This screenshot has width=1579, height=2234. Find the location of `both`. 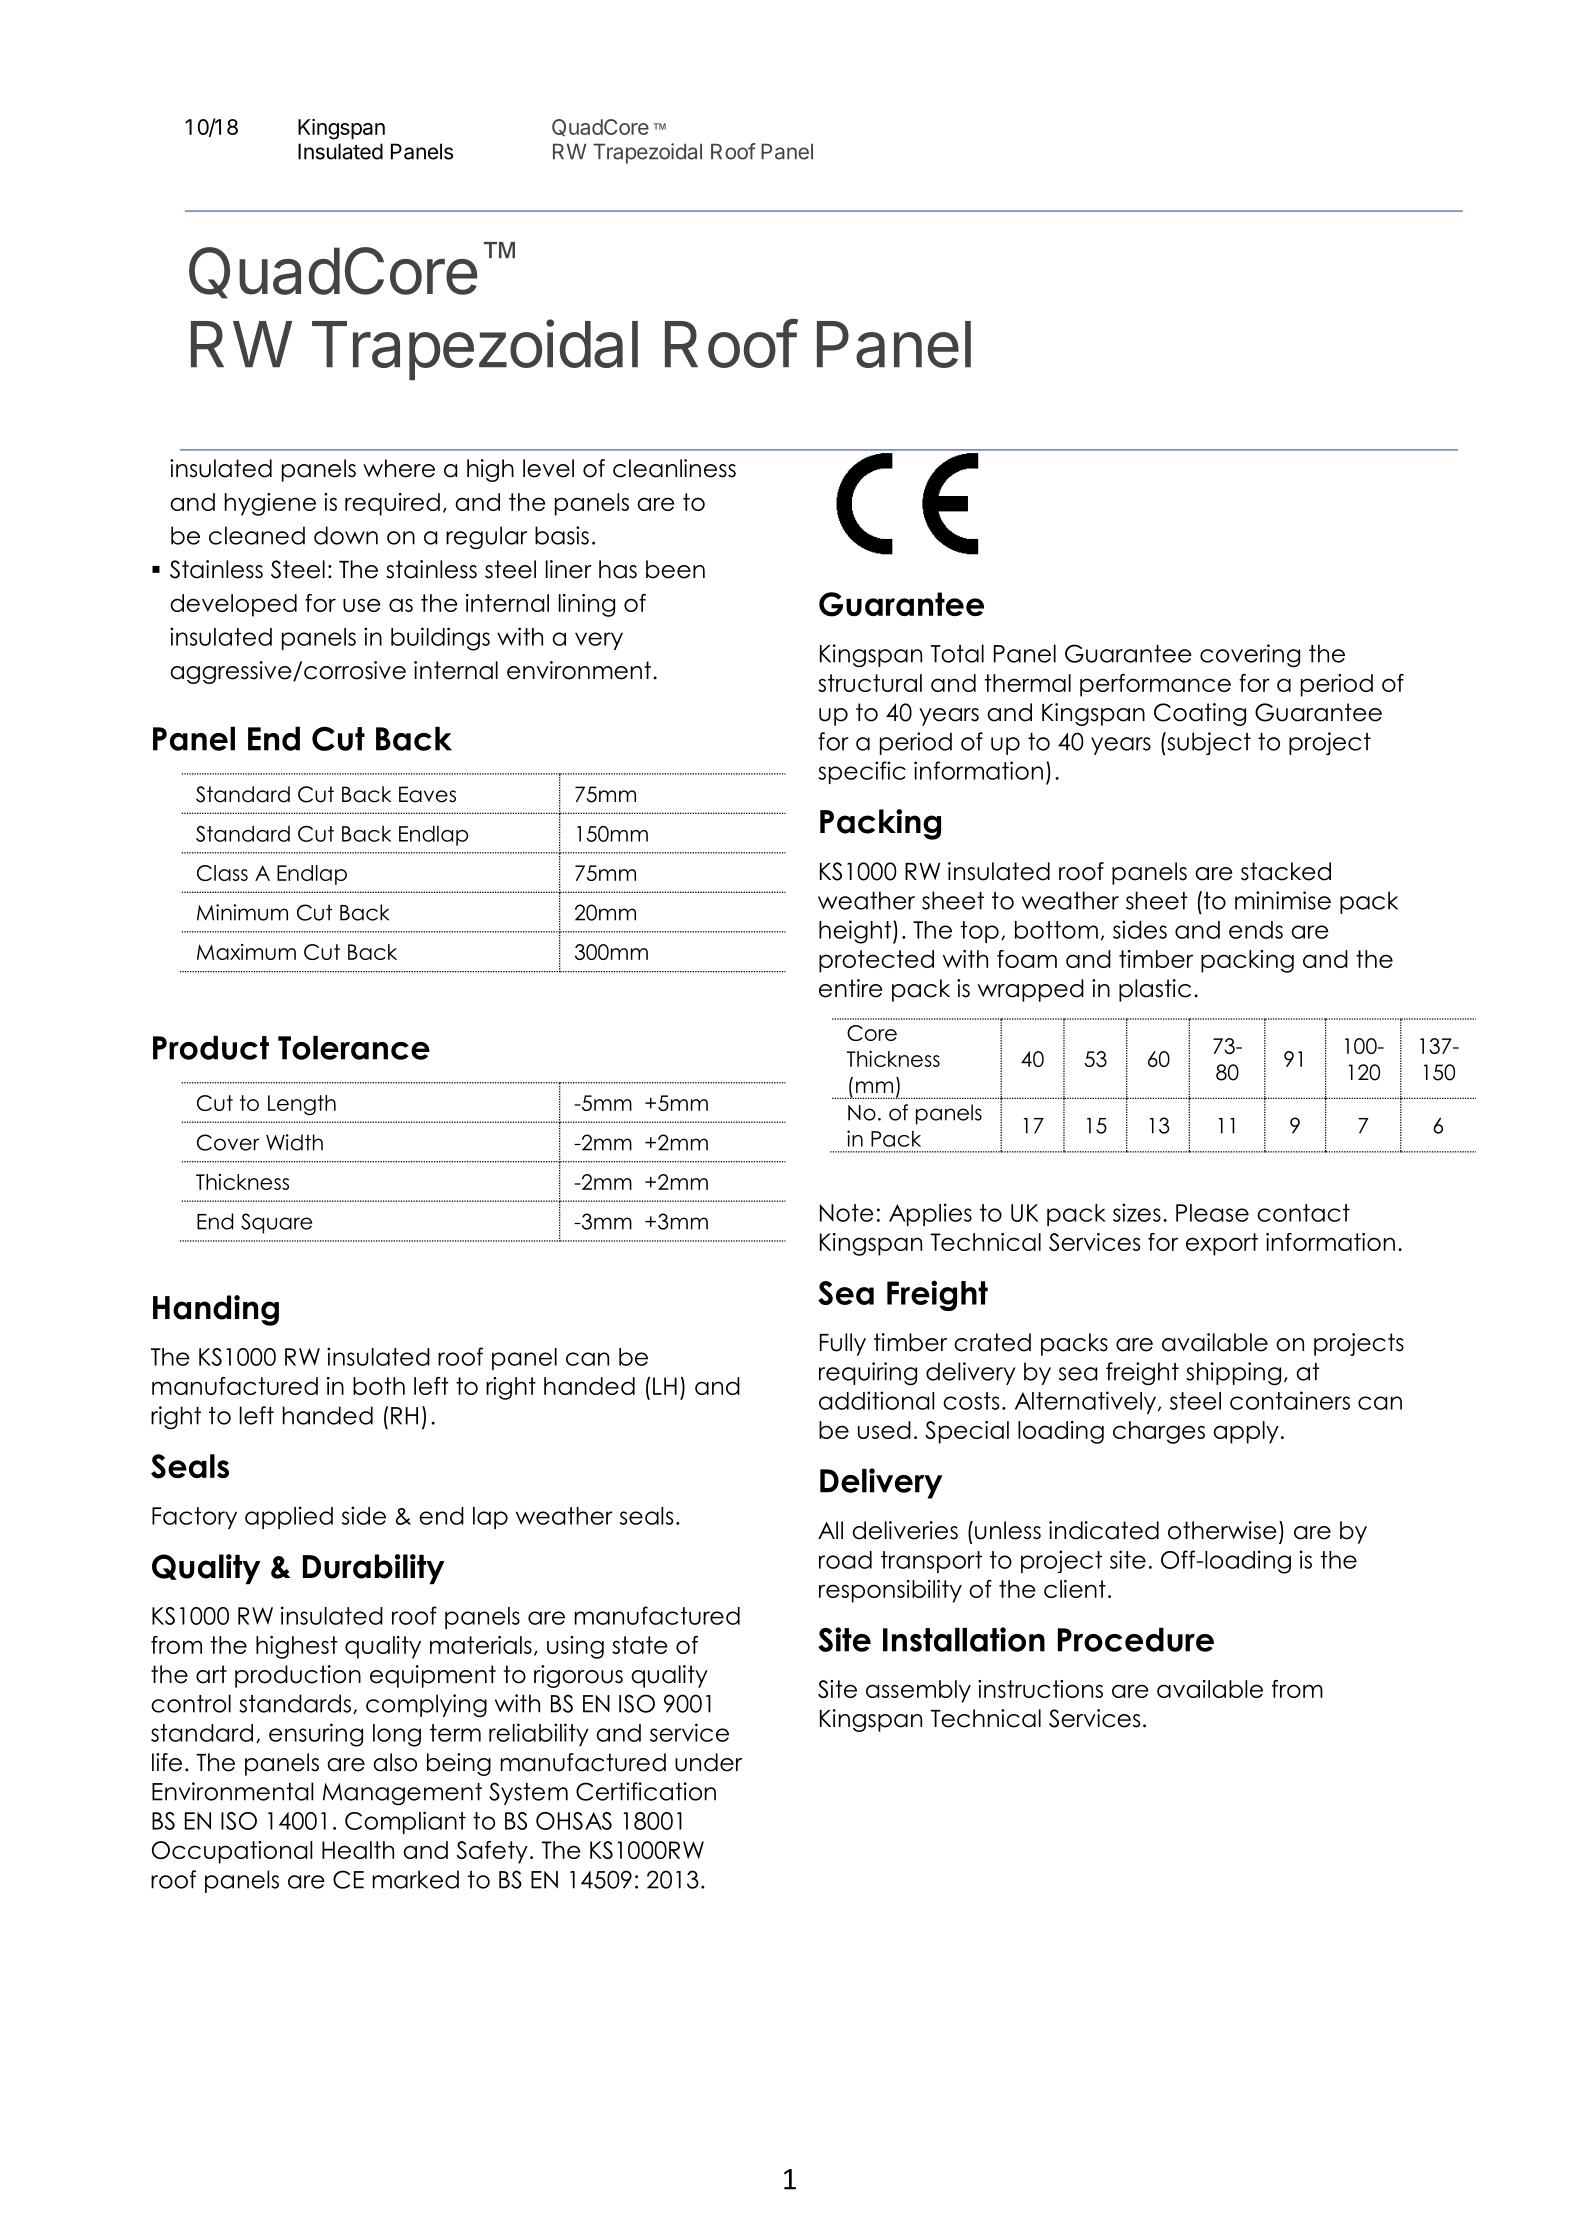

both is located at coordinates (379, 1386).
